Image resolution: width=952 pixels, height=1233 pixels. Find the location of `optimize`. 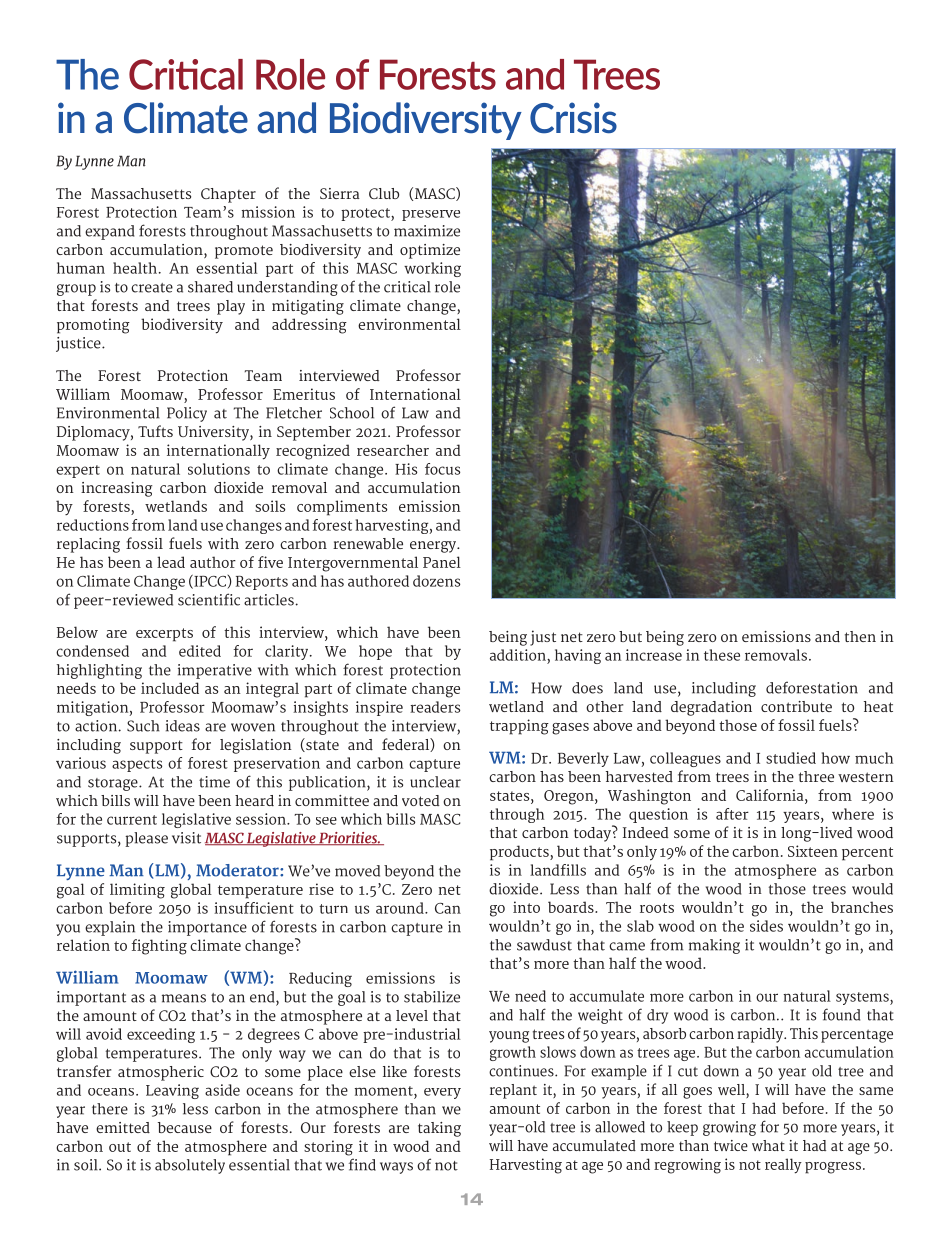

optimize is located at coordinates (430, 251).
